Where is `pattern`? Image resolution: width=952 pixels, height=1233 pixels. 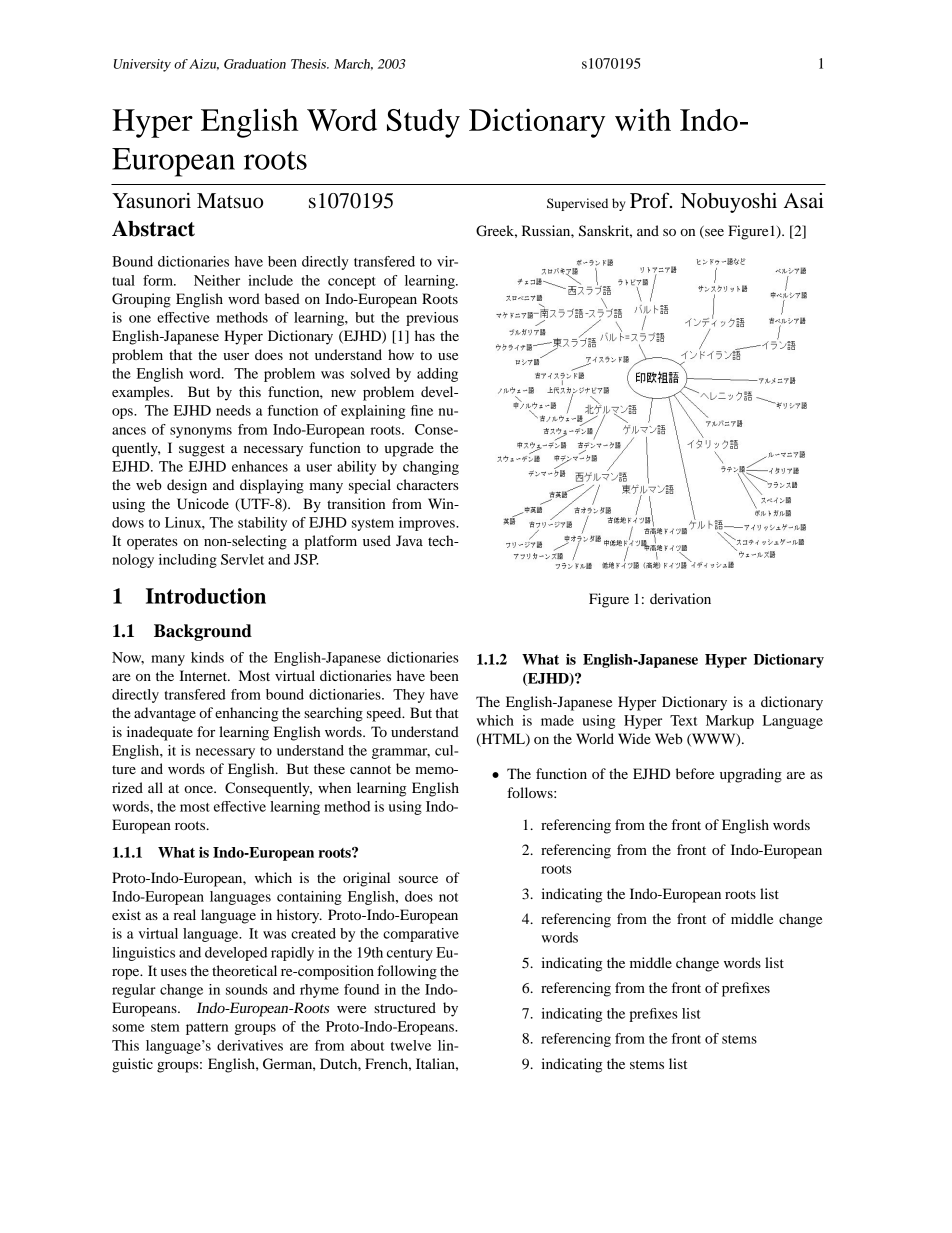 pattern is located at coordinates (207, 1029).
